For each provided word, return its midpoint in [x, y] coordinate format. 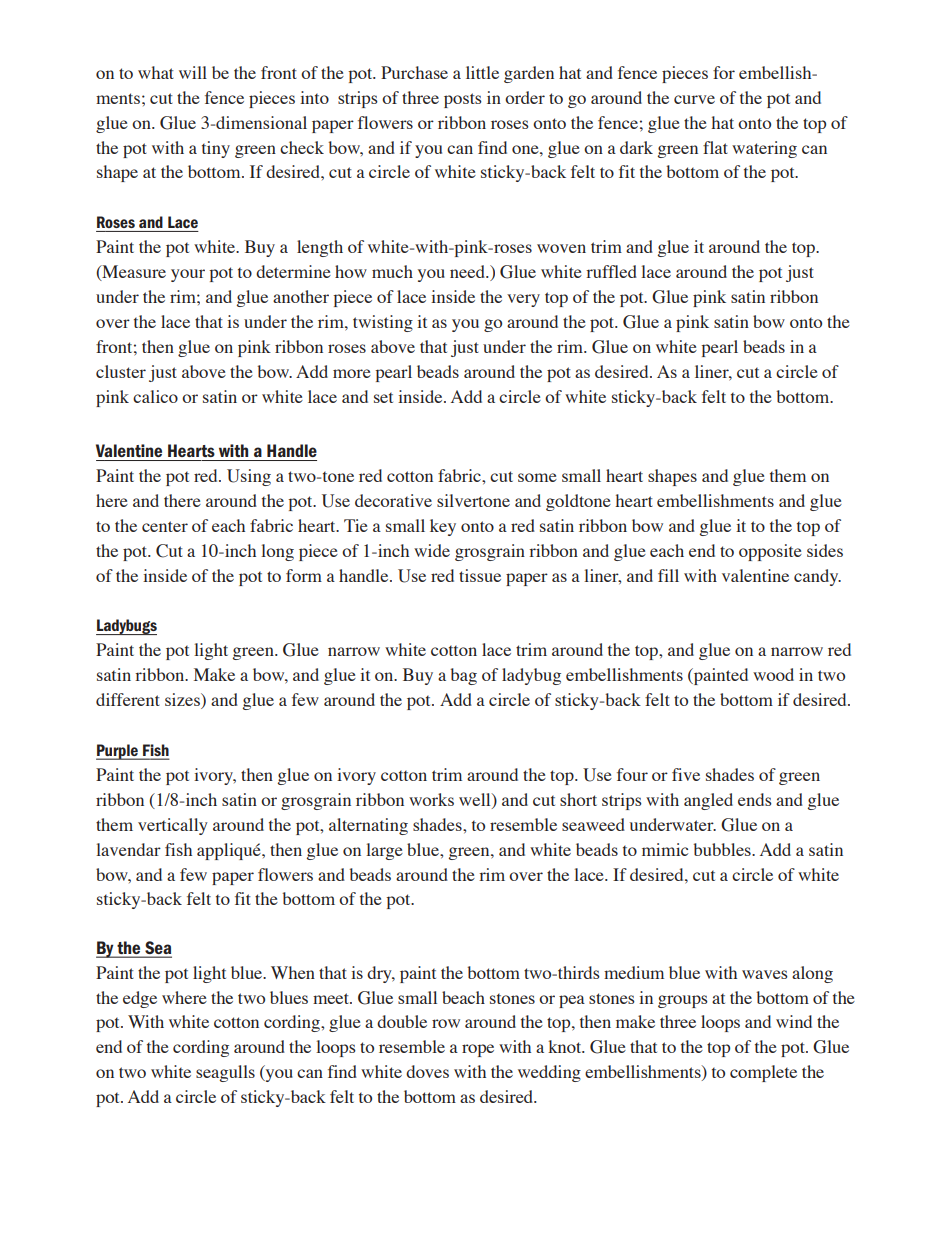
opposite [770, 552]
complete [763, 1073]
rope [478, 1050]
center [165, 526]
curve [694, 99]
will [193, 72]
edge [140, 999]
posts [463, 100]
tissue [480, 575]
